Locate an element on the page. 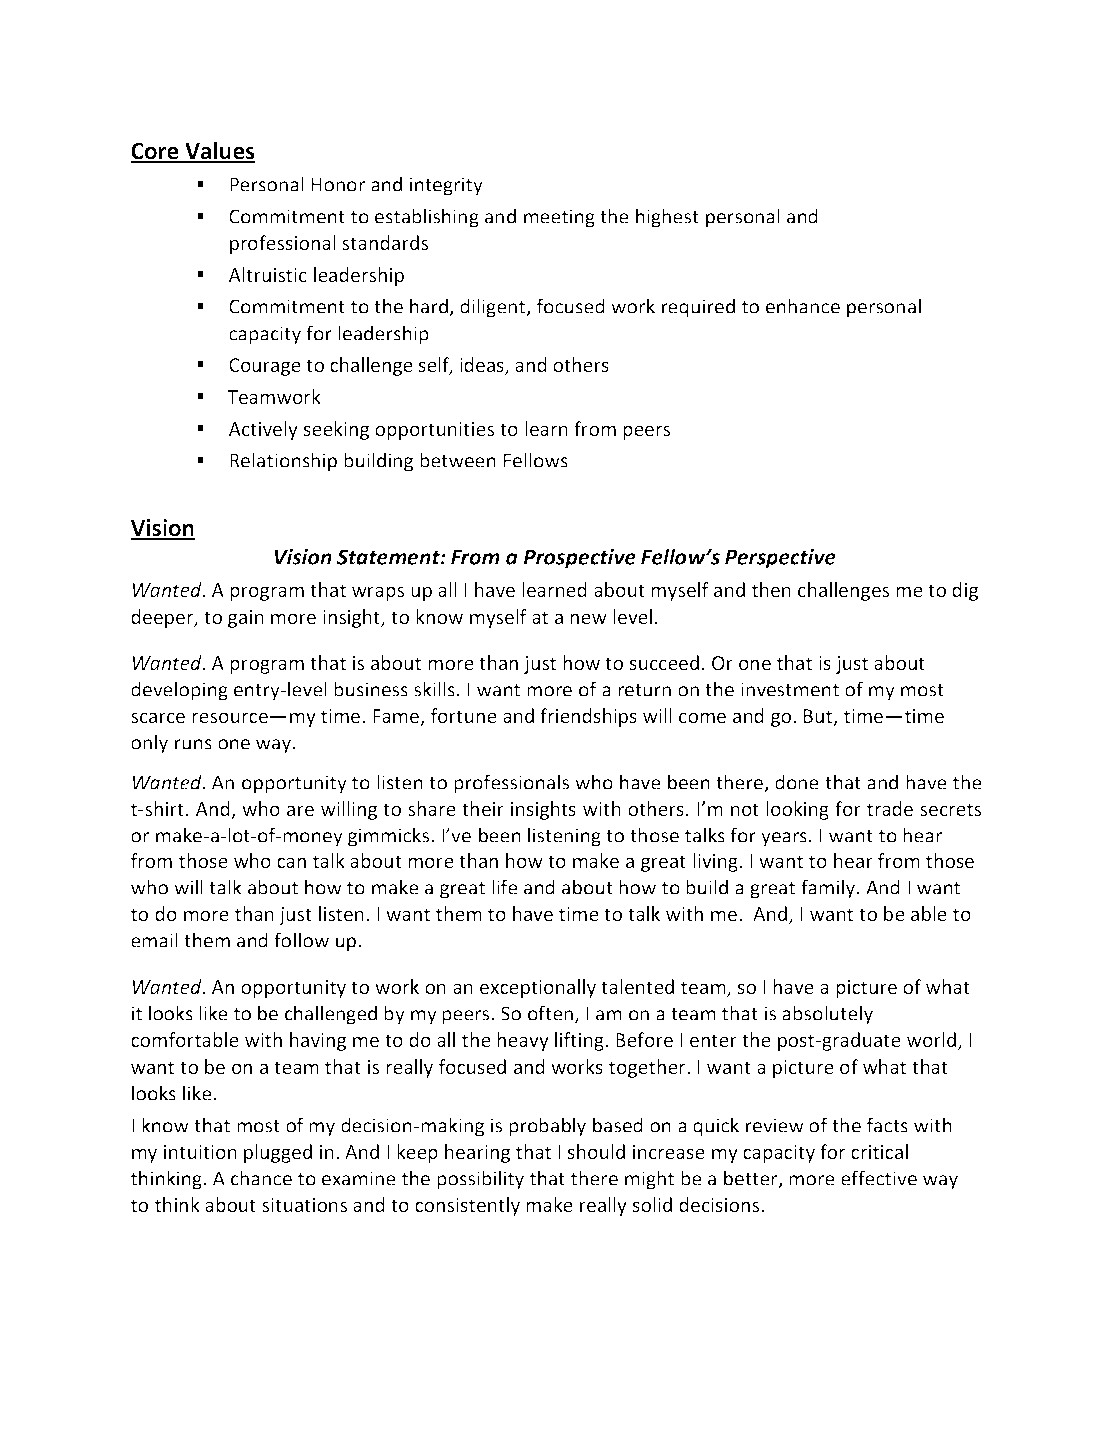  between is located at coordinates (458, 460).
